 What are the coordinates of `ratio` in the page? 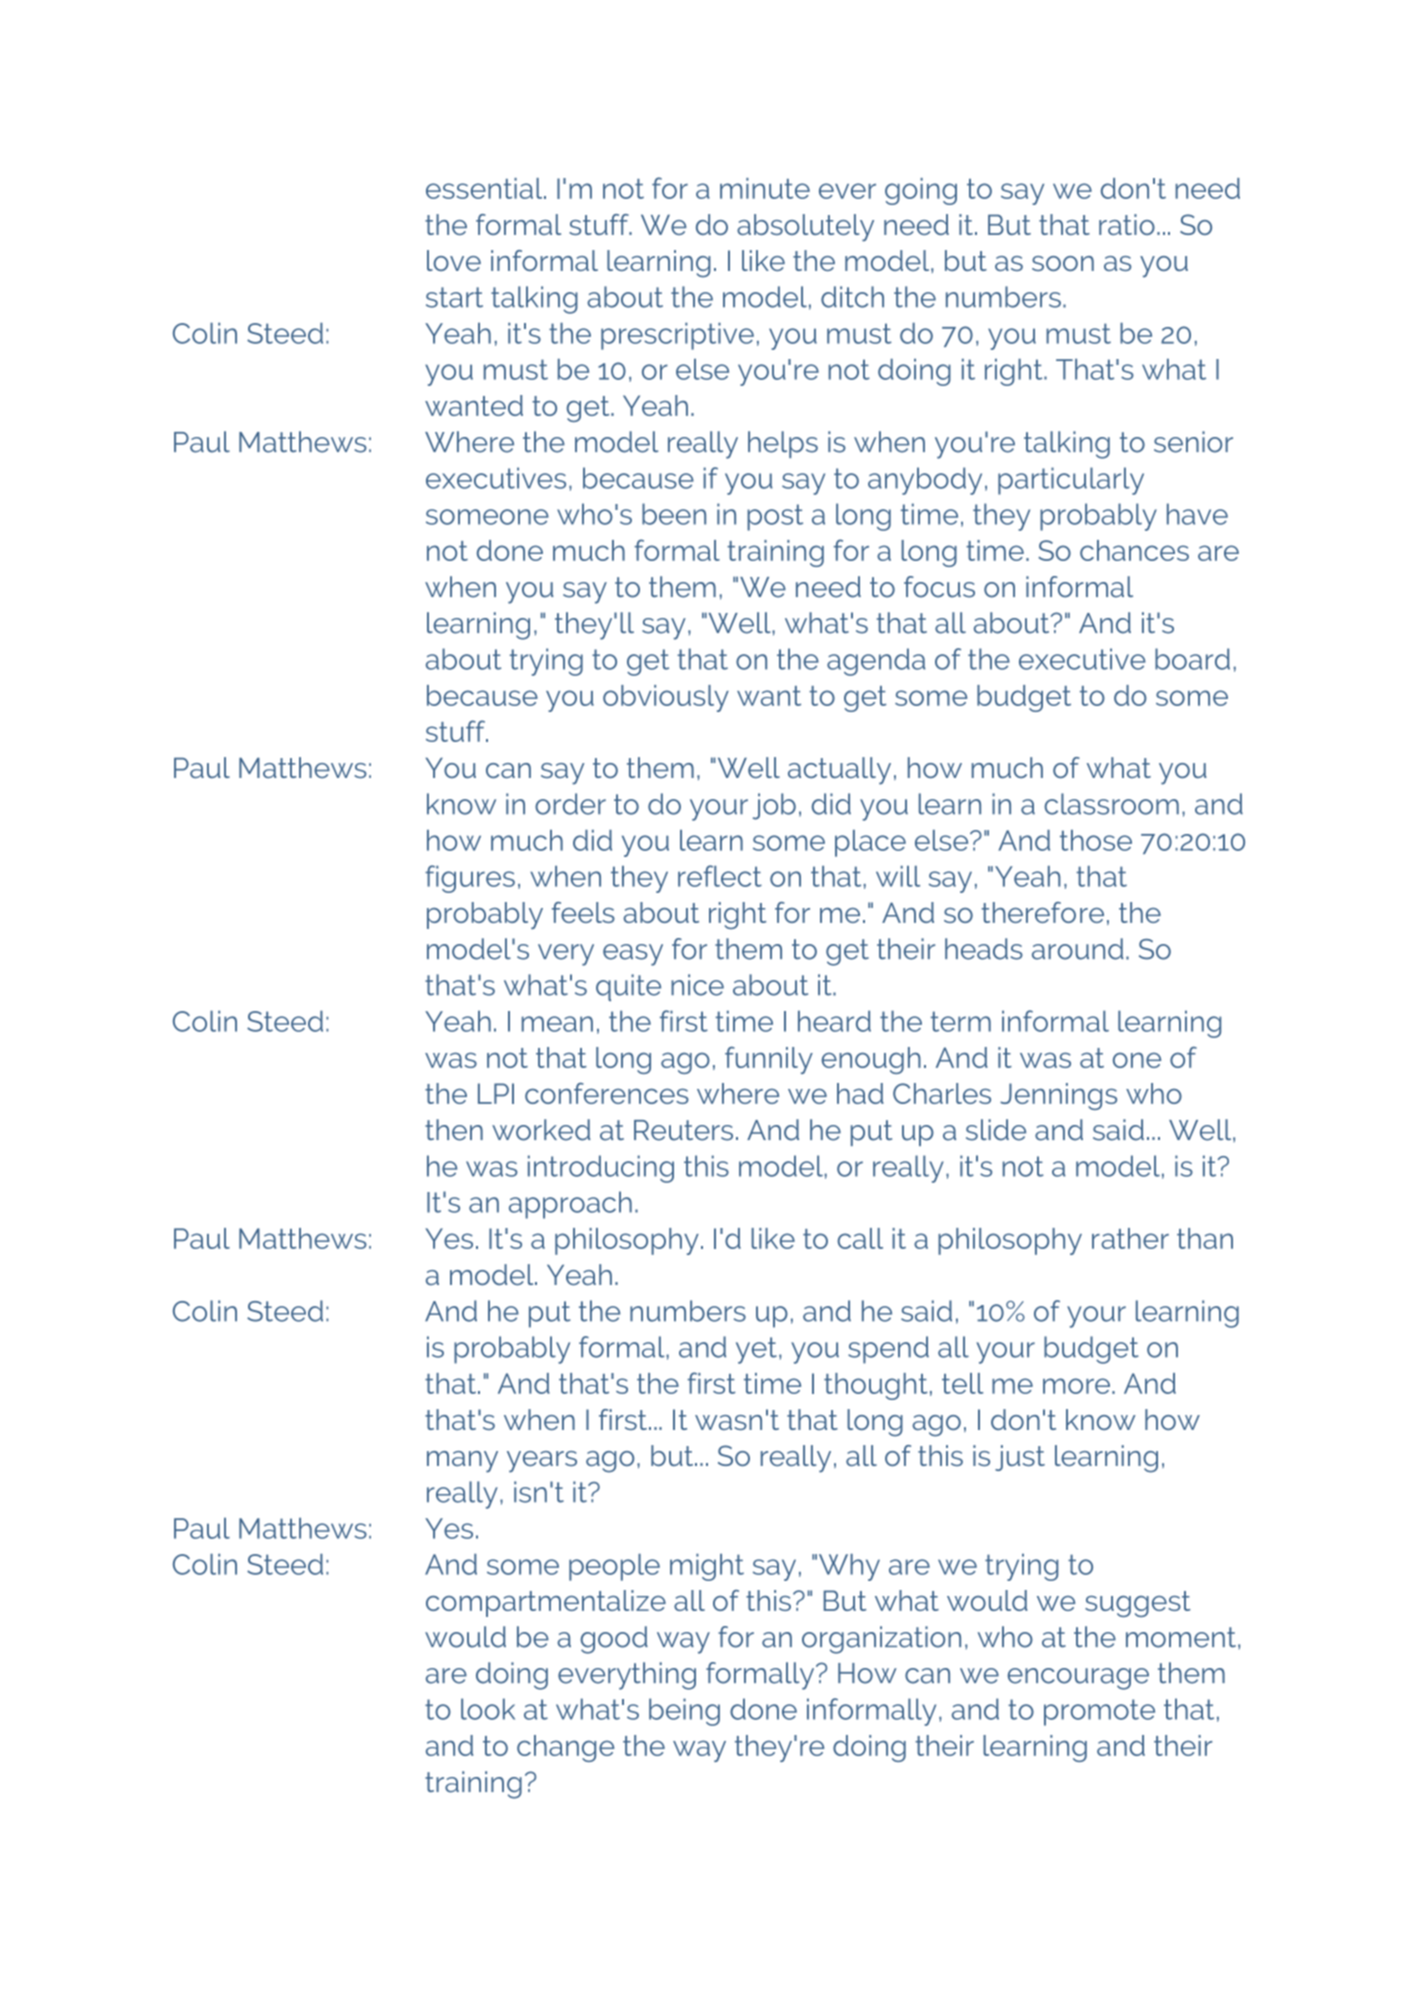 It's located at (1127, 224).
